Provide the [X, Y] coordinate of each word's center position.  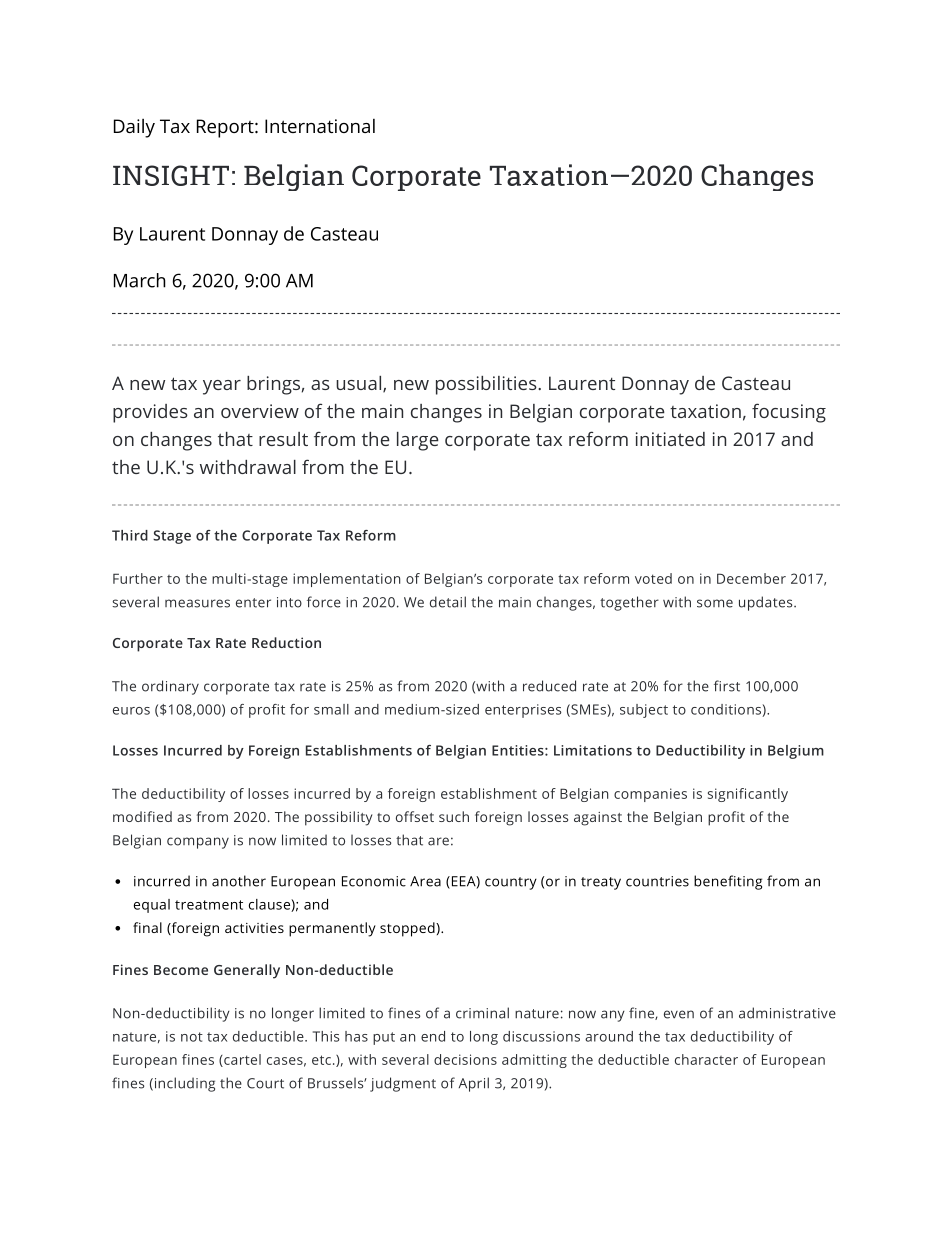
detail [448, 602]
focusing [789, 413]
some [715, 603]
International [320, 126]
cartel [241, 1060]
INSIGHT [171, 175]
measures [197, 603]
